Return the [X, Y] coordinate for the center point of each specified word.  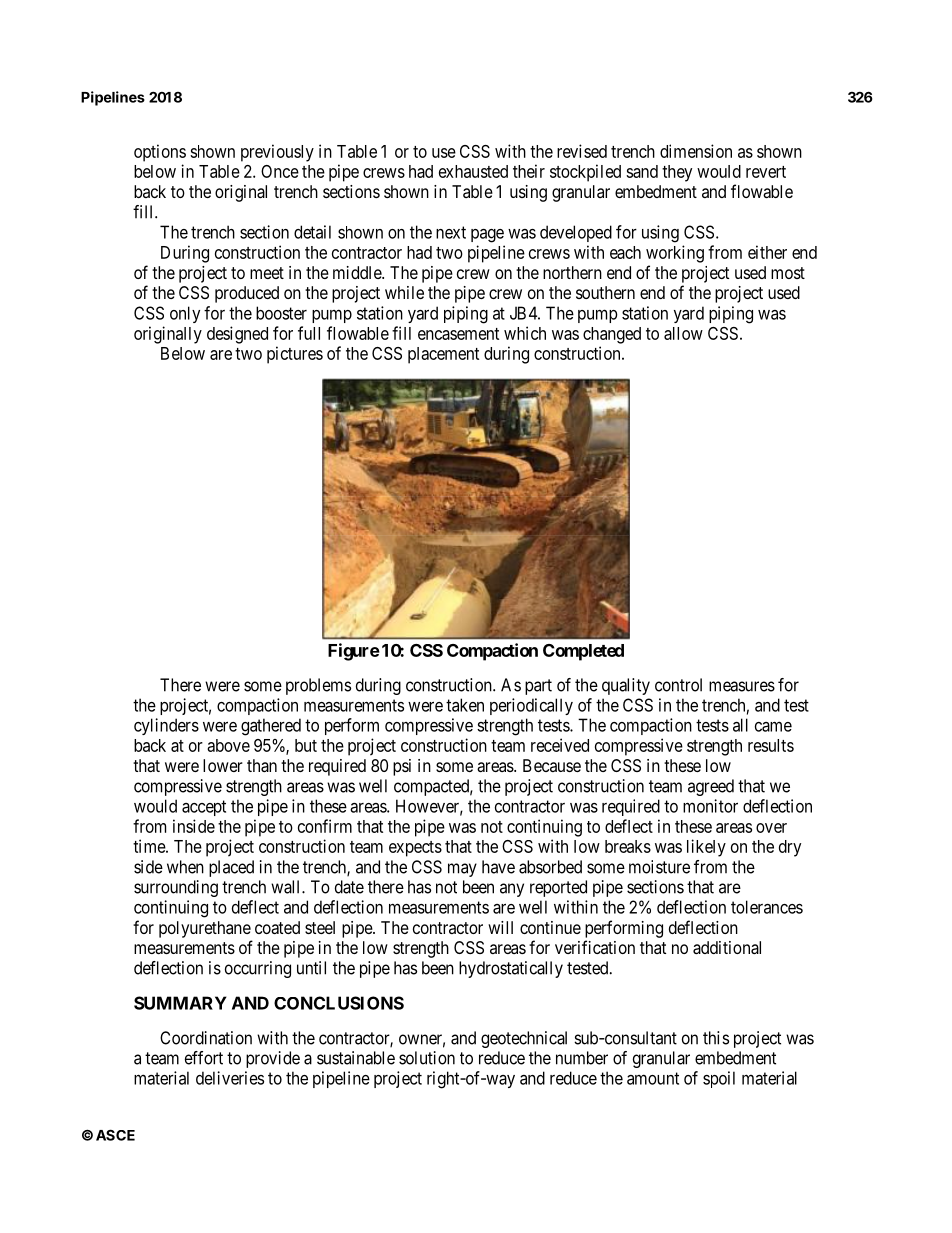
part [538, 687]
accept [204, 808]
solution [427, 1058]
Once [280, 171]
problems [318, 686]
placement [443, 355]
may [462, 870]
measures [742, 686]
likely [706, 848]
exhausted [473, 171]
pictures [295, 355]
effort [204, 1058]
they [677, 173]
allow [683, 333]
